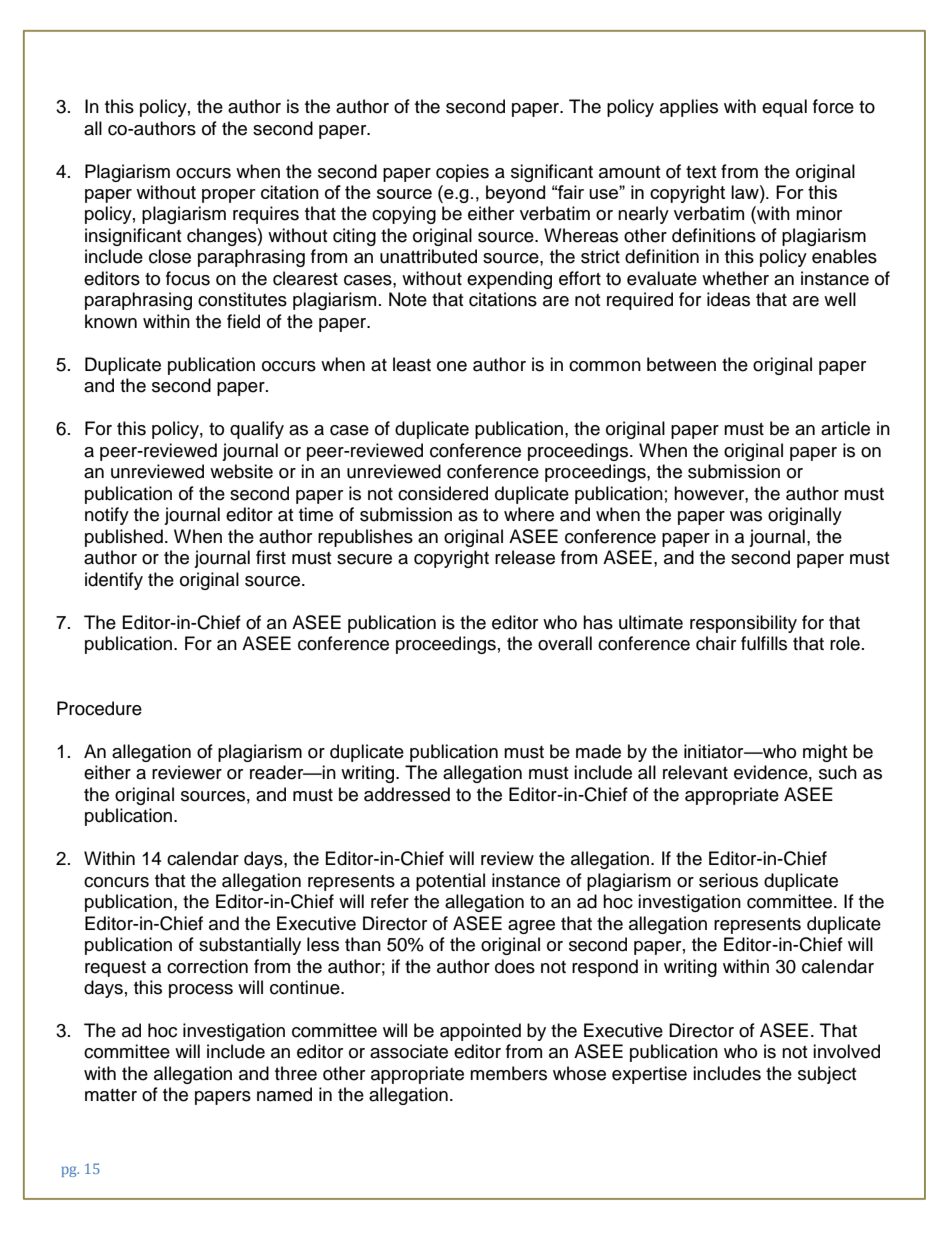 Image resolution: width=952 pixels, height=1233 pixels. Describe the element at coordinates (229, 196) in the page. I see `proper` at that location.
